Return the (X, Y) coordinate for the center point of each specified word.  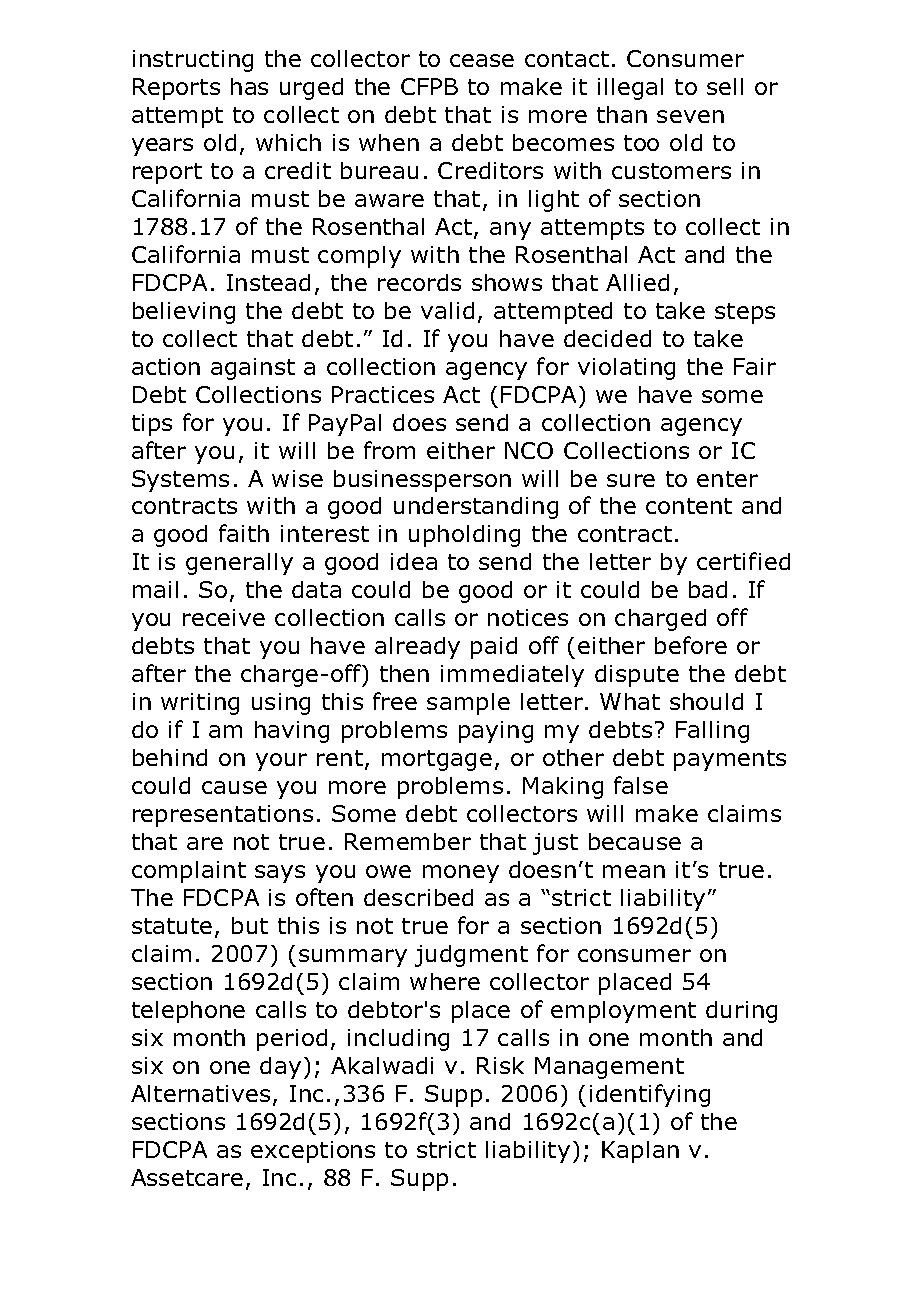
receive (224, 617)
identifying (650, 1095)
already (417, 648)
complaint (189, 872)
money (461, 874)
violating (626, 369)
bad (708, 589)
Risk (500, 1065)
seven (690, 116)
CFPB (429, 86)
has (249, 86)
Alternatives (200, 1093)
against (253, 369)
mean (634, 871)
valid (447, 310)
